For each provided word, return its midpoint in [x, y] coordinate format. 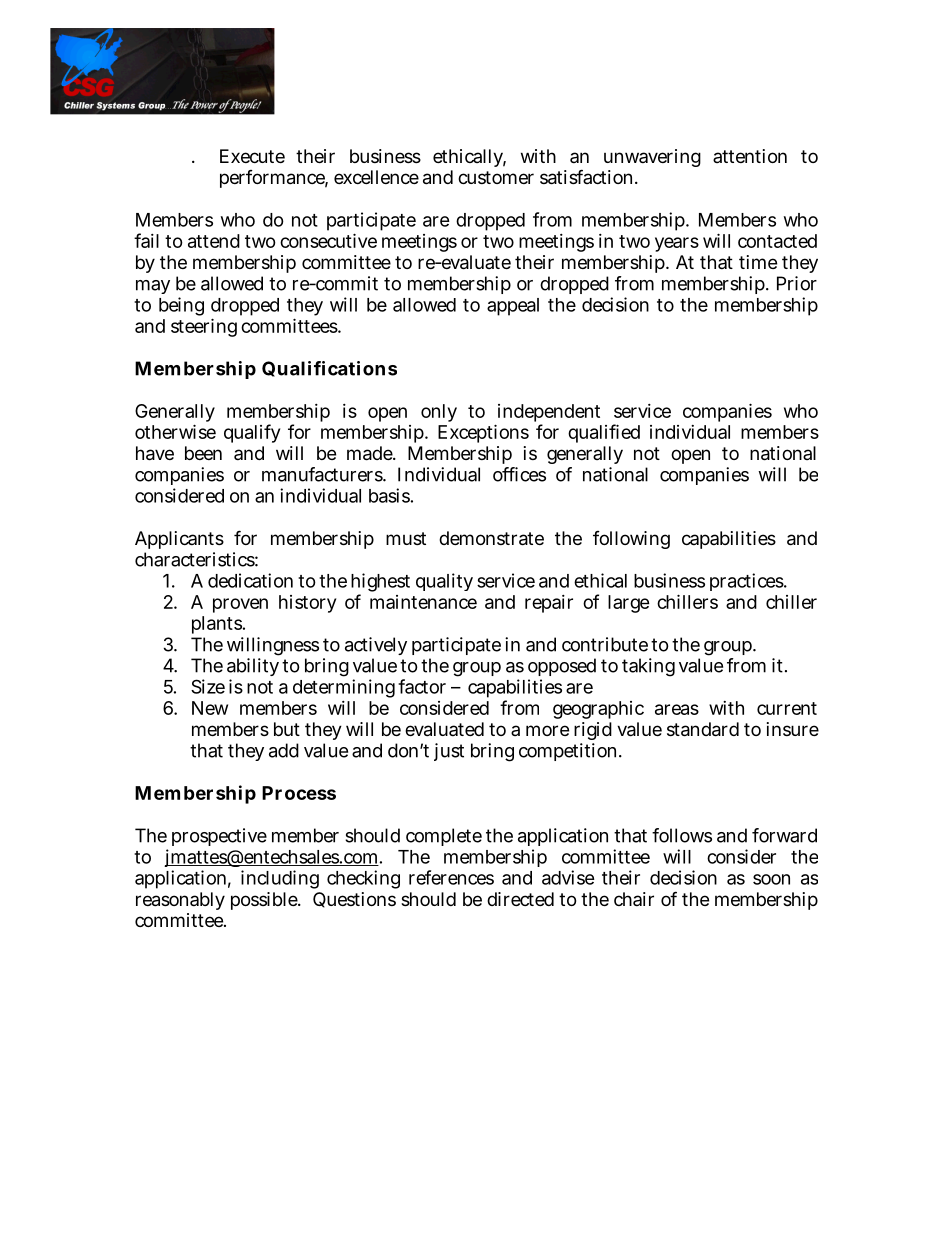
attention [750, 156]
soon [771, 879]
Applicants [179, 540]
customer [496, 177]
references [451, 877]
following [631, 540]
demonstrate [491, 538]
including [280, 879]
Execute [252, 156]
